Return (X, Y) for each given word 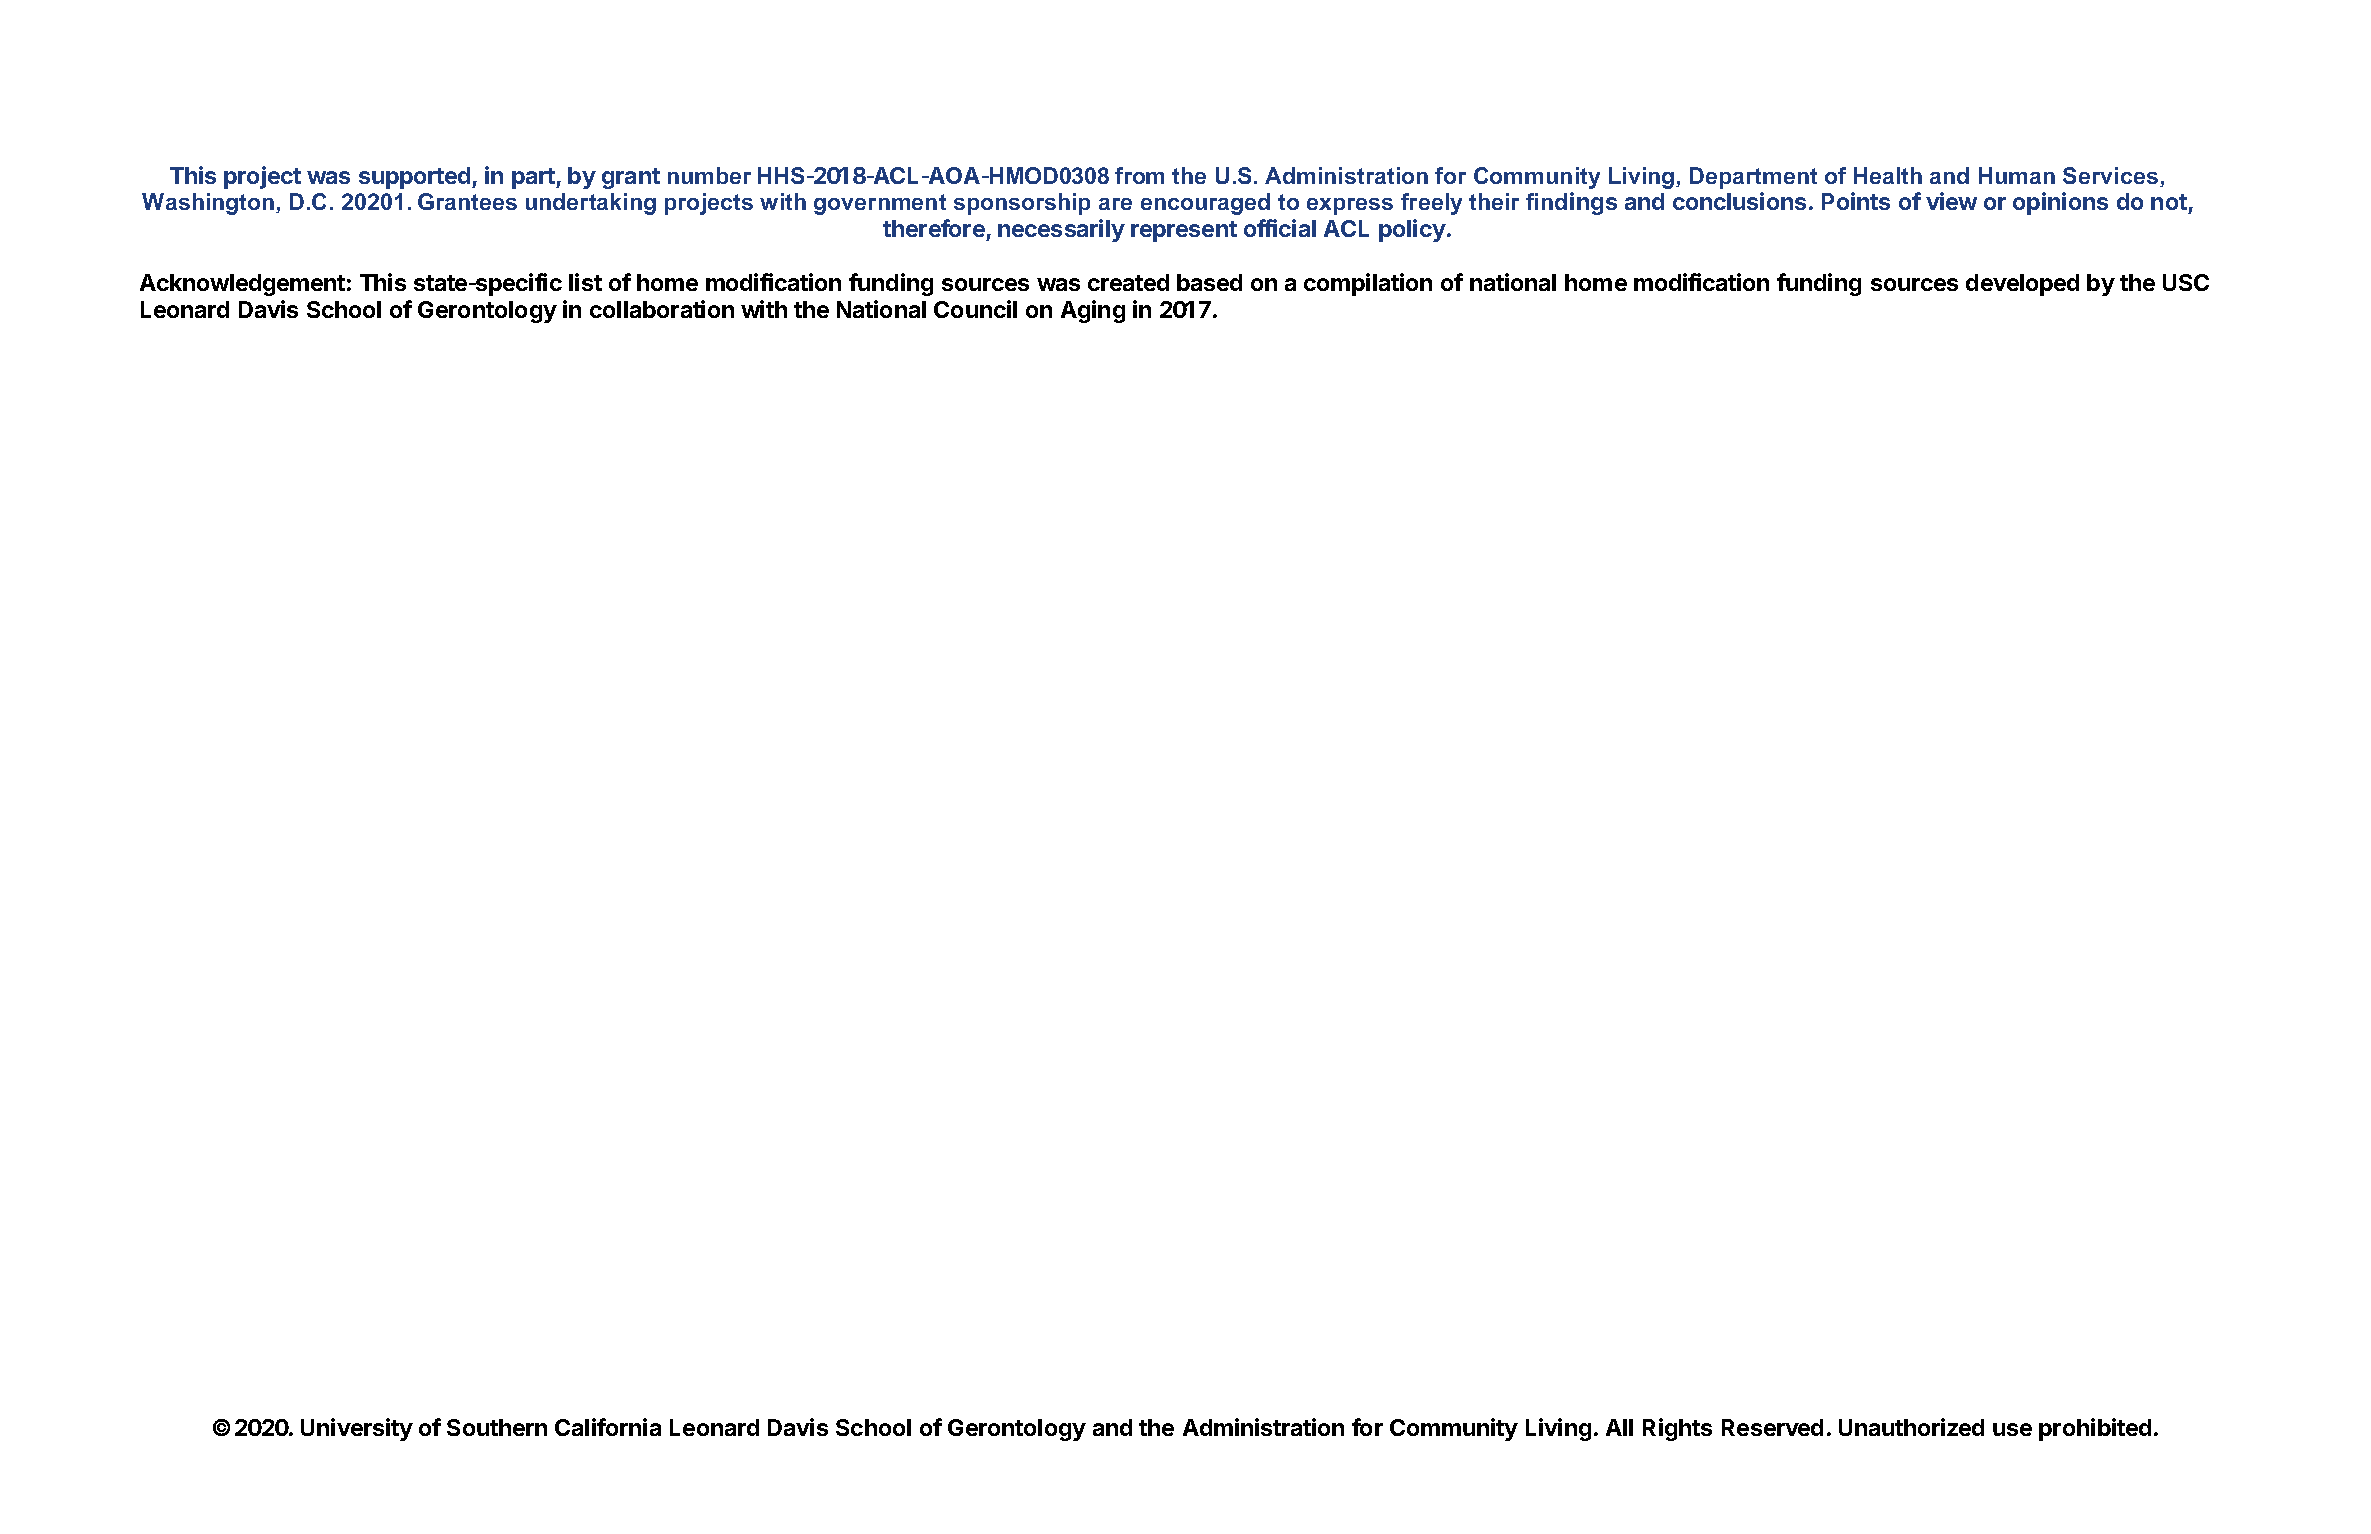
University (357, 1429)
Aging (1093, 311)
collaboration (662, 309)
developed (2022, 285)
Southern (497, 1427)
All (1619, 1427)
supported (416, 178)
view (1951, 201)
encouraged (1205, 204)
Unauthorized (1911, 1427)
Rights (1677, 1429)
